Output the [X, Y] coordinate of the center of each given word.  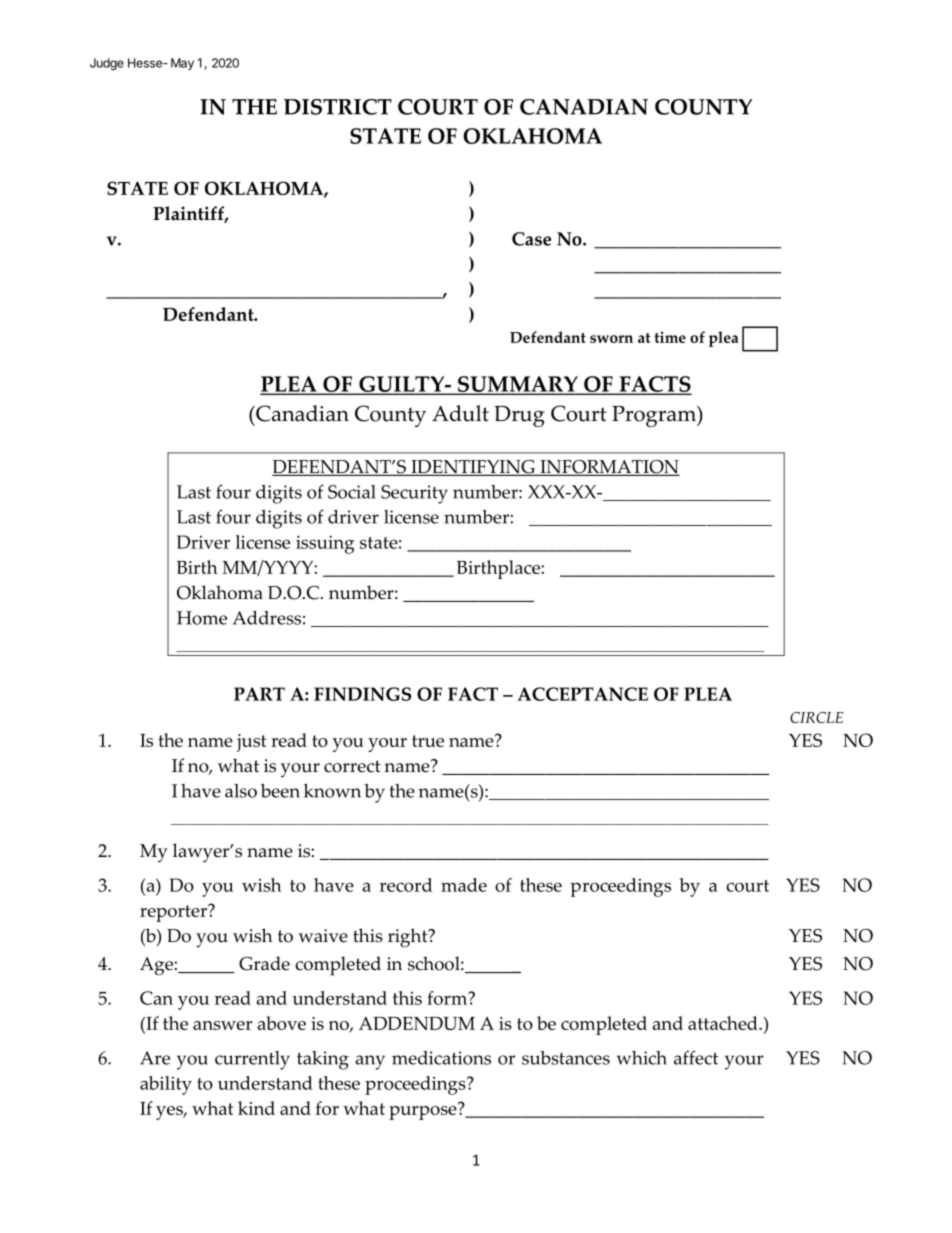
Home [202, 618]
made [464, 885]
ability [166, 1085]
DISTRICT [338, 107]
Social [352, 492]
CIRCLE [817, 717]
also [241, 791]
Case [531, 239]
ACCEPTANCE [583, 694]
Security [414, 494]
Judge [107, 64]
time [670, 337]
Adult [460, 413]
